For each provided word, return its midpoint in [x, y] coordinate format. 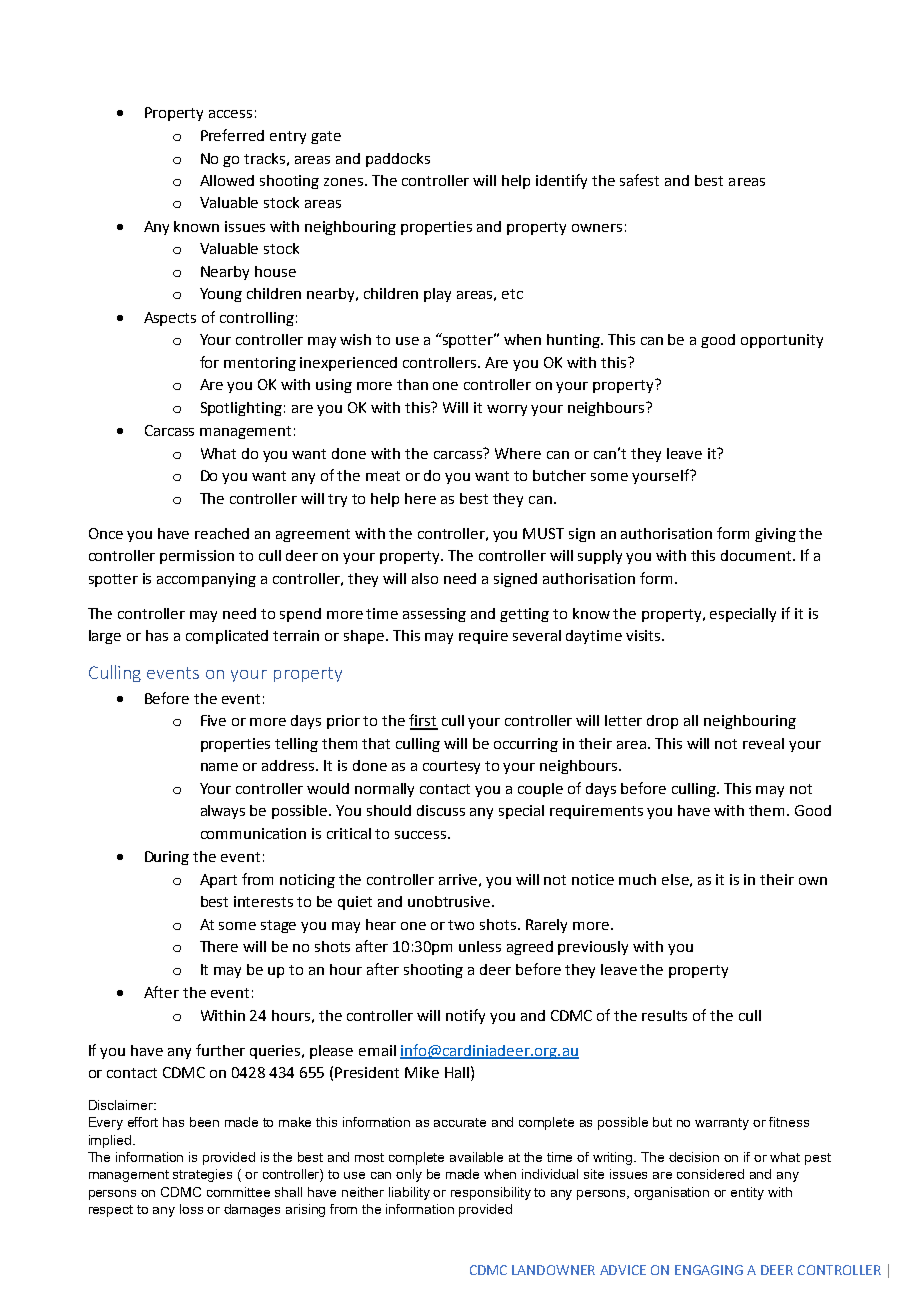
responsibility [491, 1193]
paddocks [398, 160]
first [423, 721]
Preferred [232, 135]
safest [639, 180]
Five [213, 720]
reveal [763, 743]
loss [191, 1209]
